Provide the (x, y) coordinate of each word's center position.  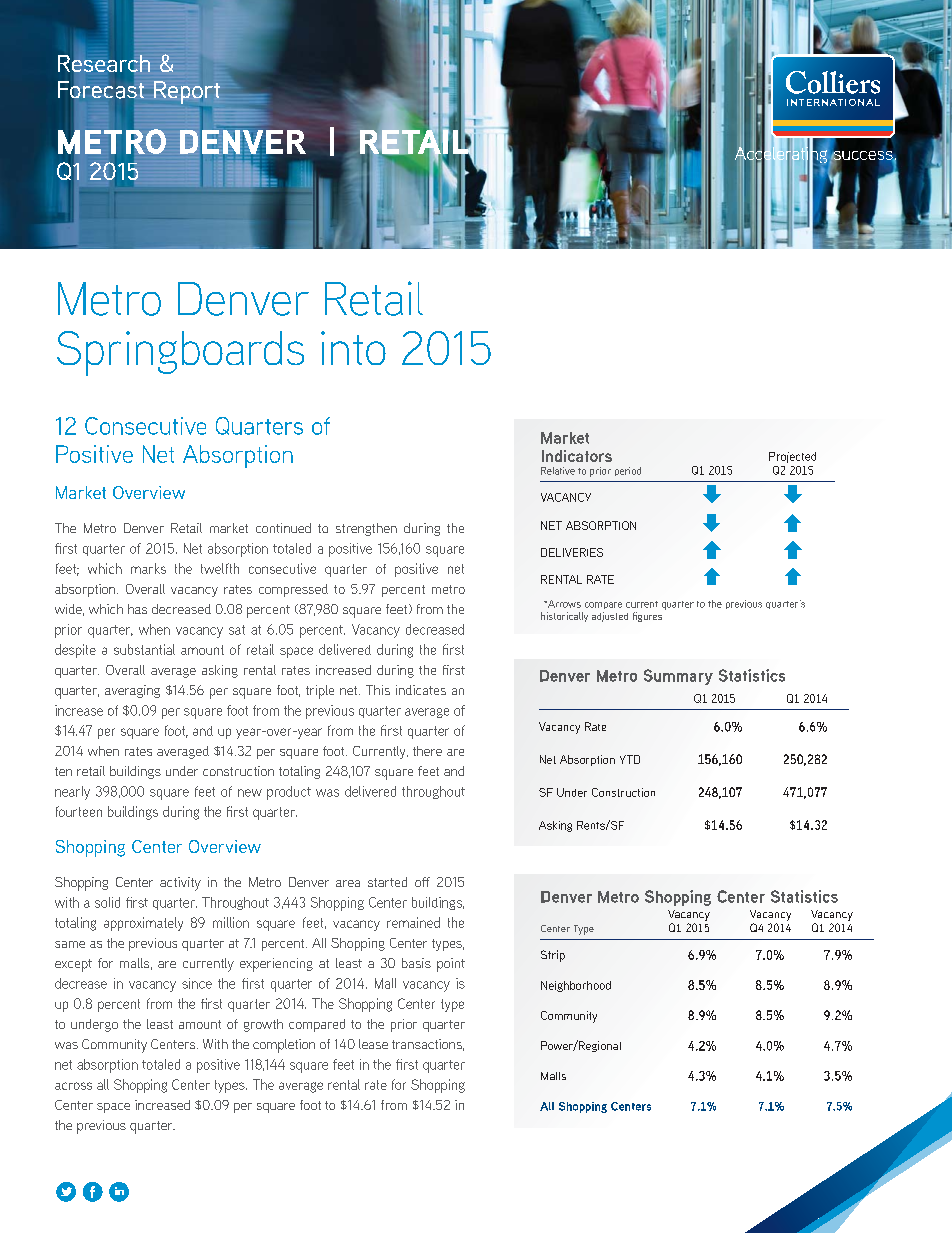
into (353, 348)
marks (148, 568)
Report (187, 92)
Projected (792, 457)
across (73, 1086)
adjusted (610, 617)
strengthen (366, 529)
